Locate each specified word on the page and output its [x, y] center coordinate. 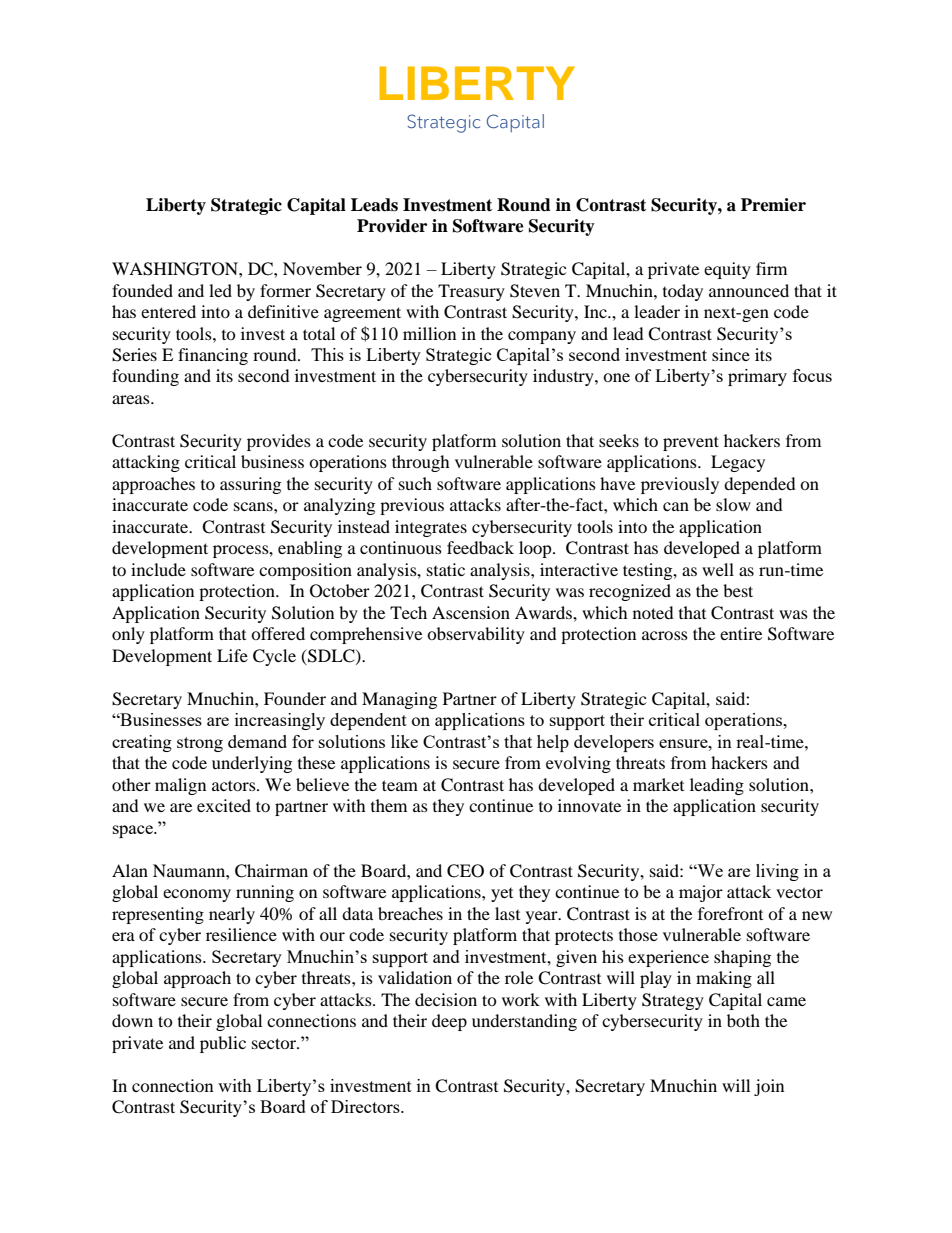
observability [476, 635]
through [421, 463]
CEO [465, 871]
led [220, 290]
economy [197, 895]
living [777, 872]
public [223, 1044]
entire [741, 633]
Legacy [738, 463]
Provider [392, 226]
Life [232, 655]
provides [279, 442]
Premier [773, 205]
